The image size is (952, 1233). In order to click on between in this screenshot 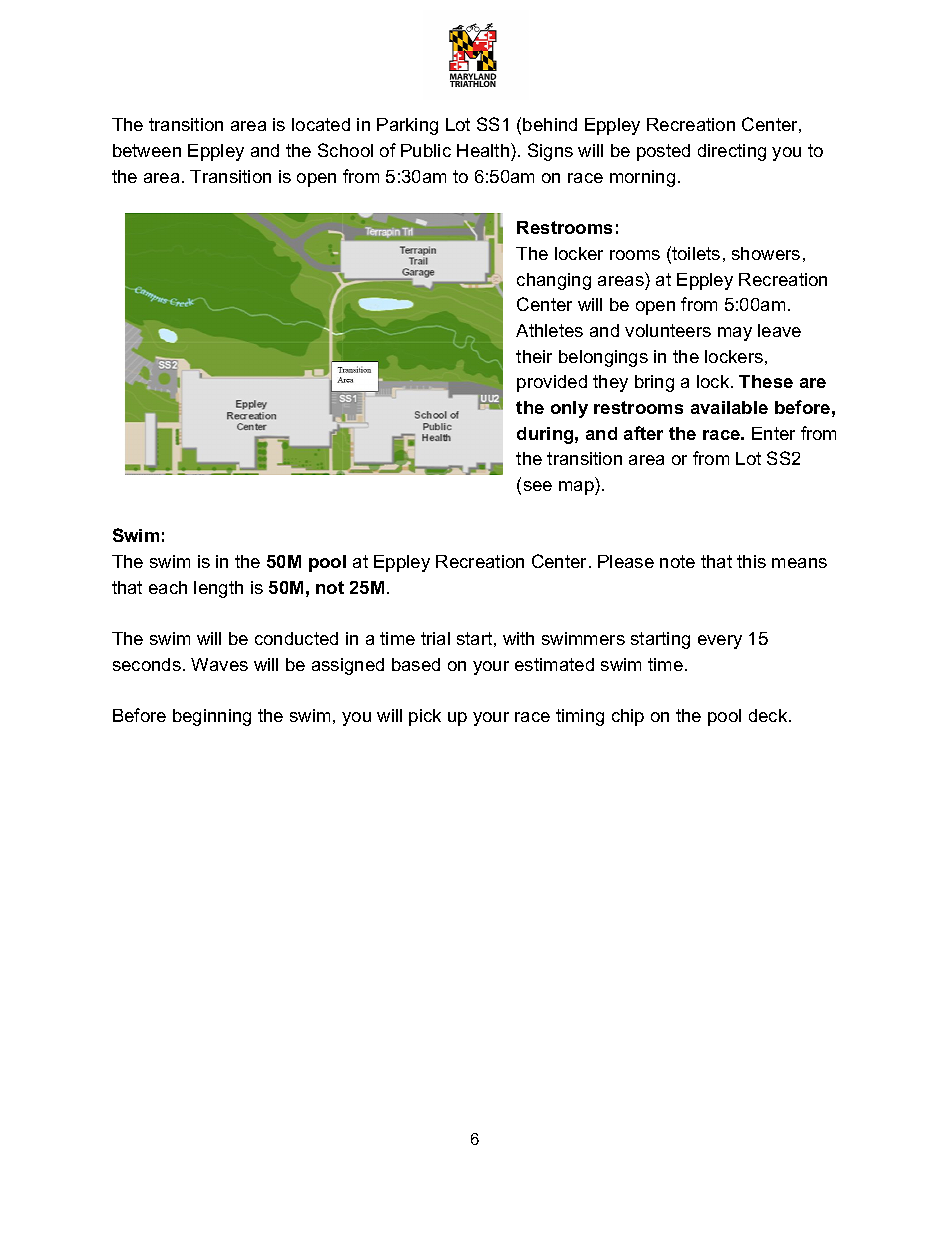, I will do `click(147, 150)`.
